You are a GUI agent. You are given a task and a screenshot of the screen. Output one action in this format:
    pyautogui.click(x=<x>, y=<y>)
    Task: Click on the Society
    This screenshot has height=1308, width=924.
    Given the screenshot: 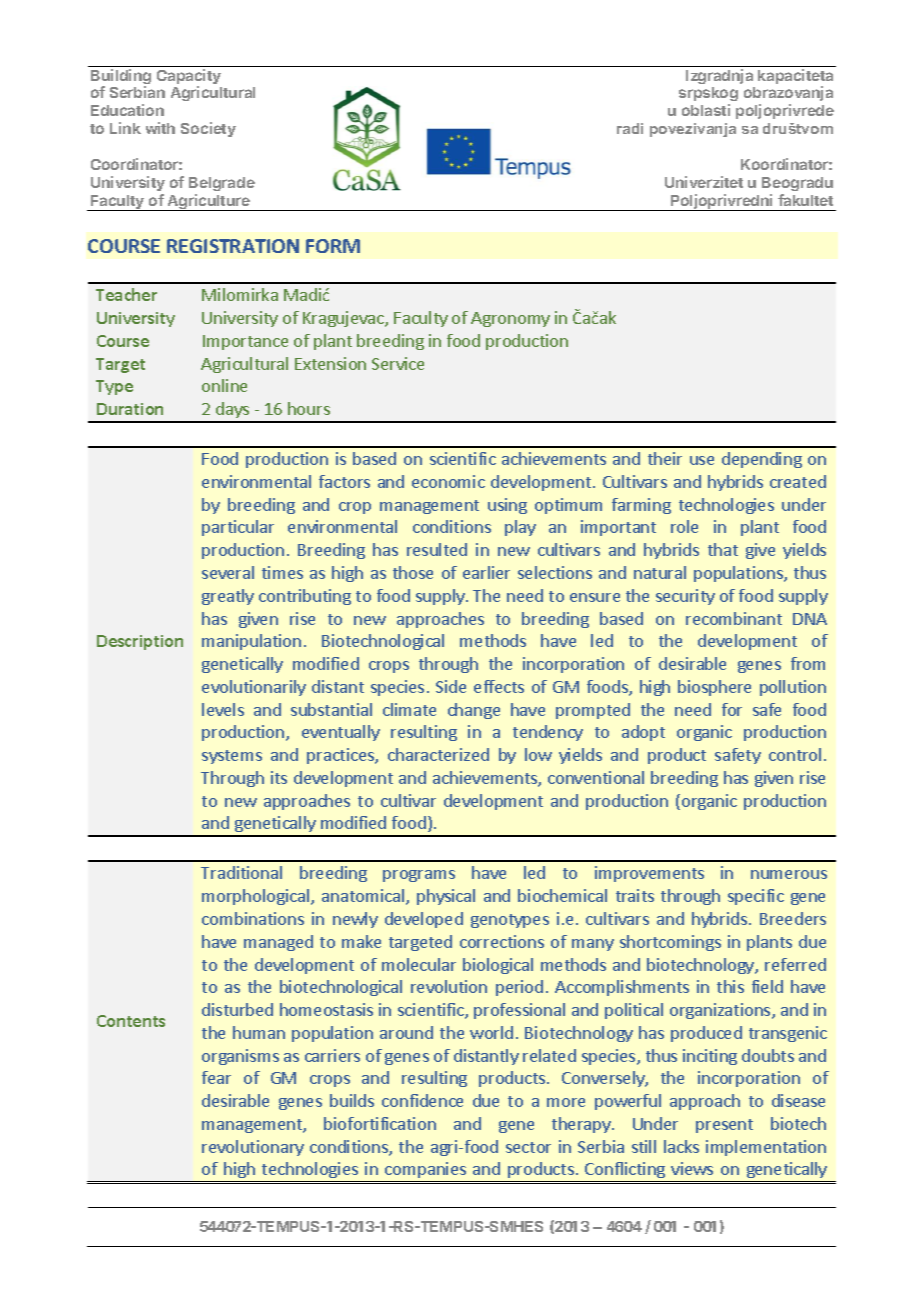 What is the action you would take?
    pyautogui.click(x=208, y=129)
